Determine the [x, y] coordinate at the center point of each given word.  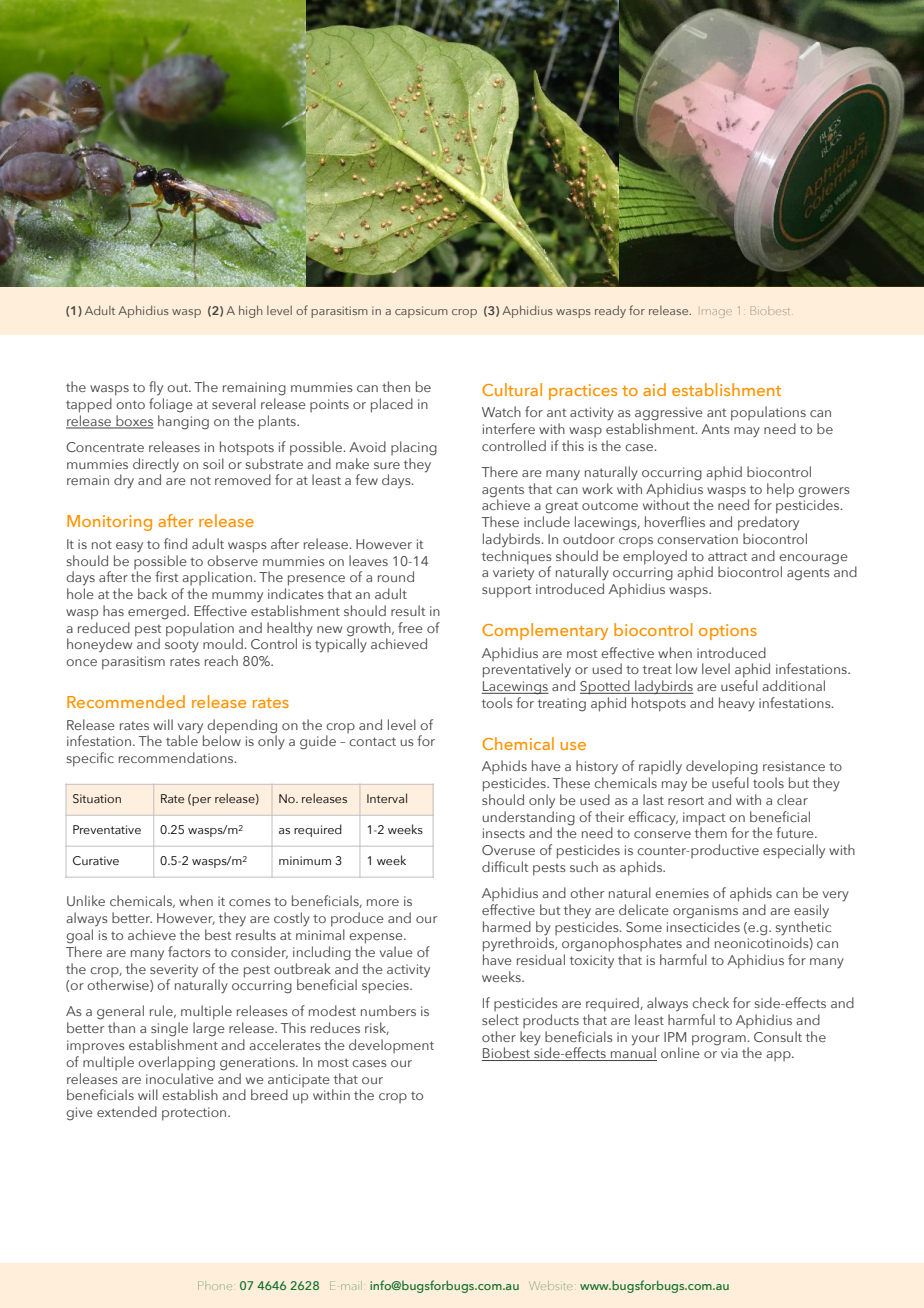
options [728, 632]
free [410, 627]
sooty [182, 646]
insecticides [703, 926]
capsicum [421, 312]
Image [717, 313]
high [250, 311]
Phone [215, 1285]
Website [551, 1285]
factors [189, 951]
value [396, 951]
